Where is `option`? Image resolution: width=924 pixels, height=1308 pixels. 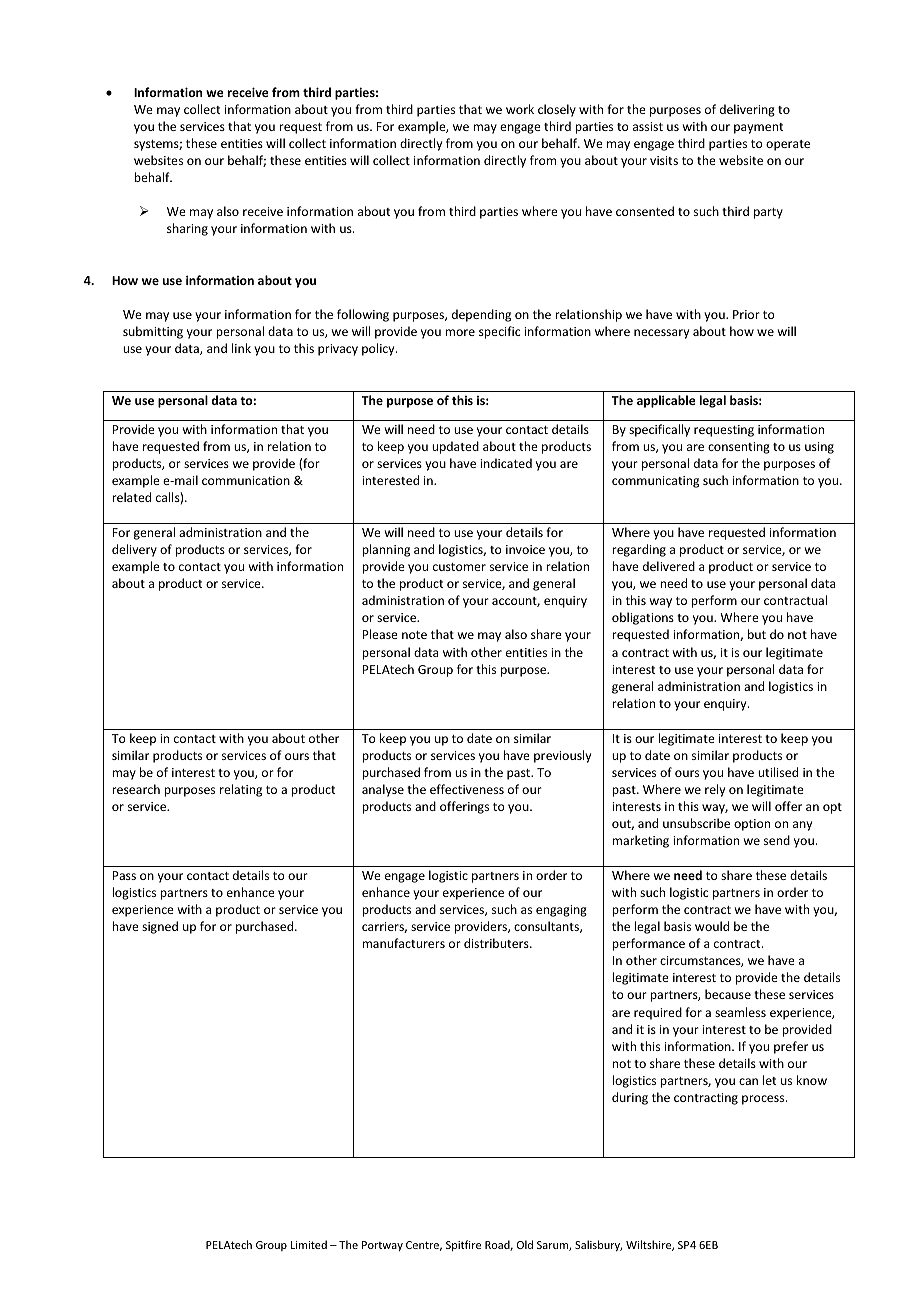
option is located at coordinates (752, 825).
